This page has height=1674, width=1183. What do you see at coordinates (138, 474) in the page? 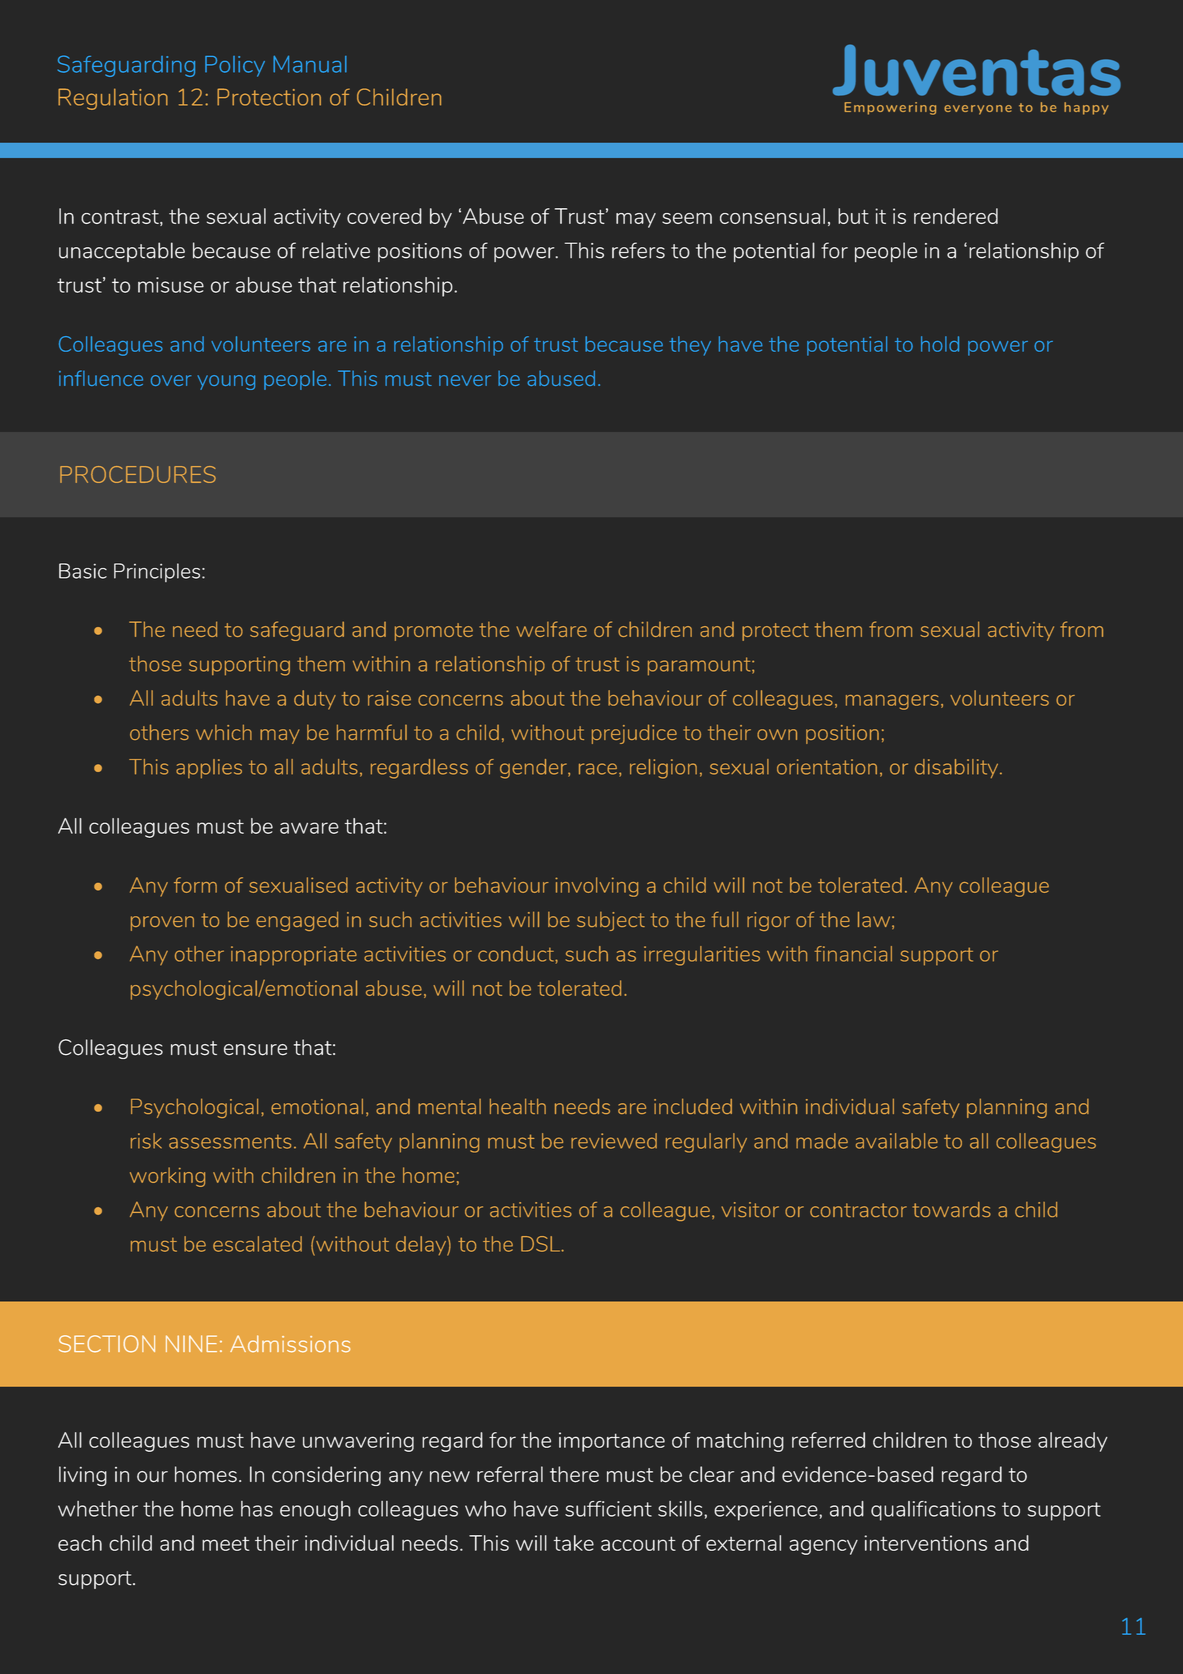
I see `PROCEDURES` at bounding box center [138, 474].
